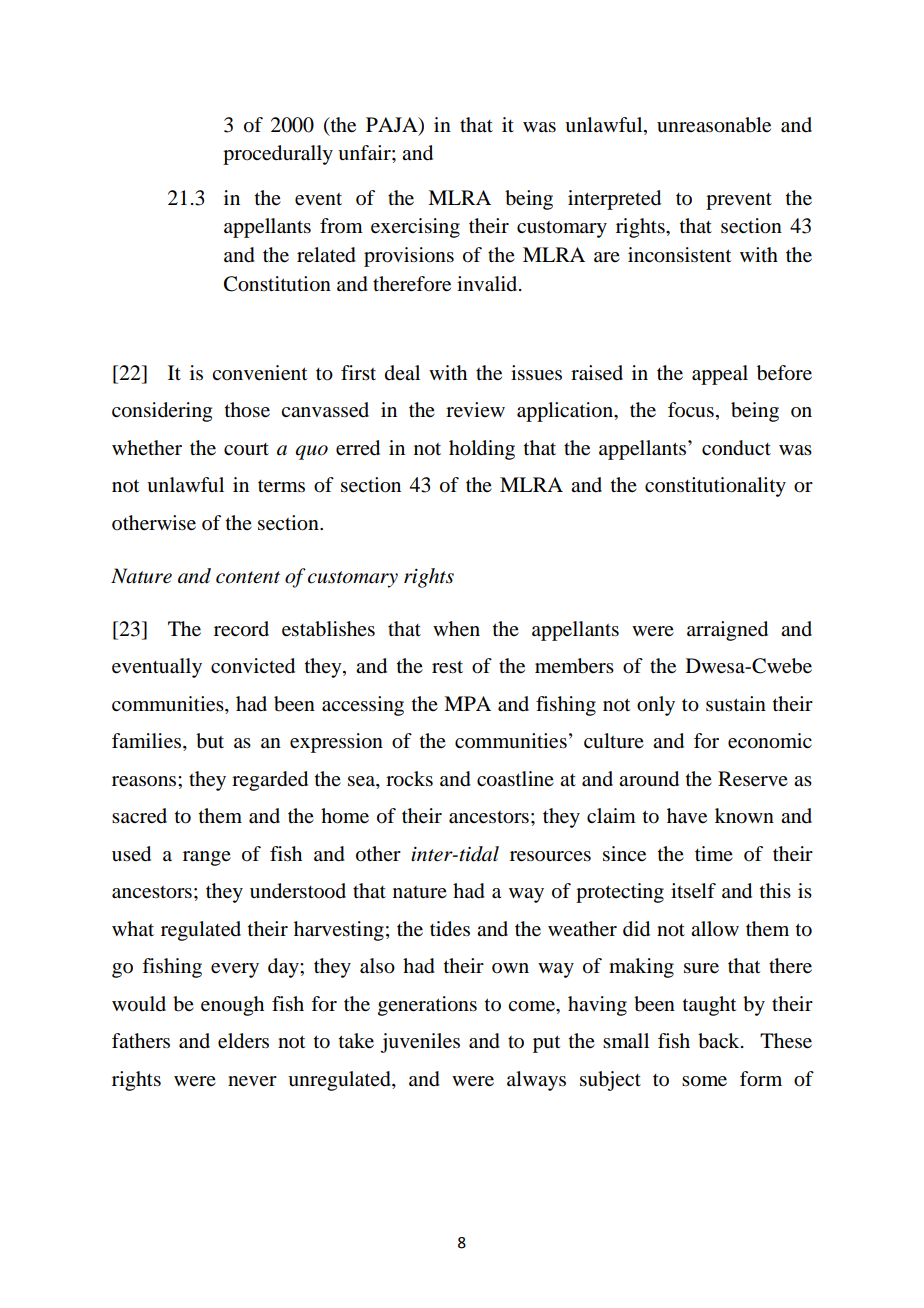  What do you see at coordinates (420, 1043) in the screenshot?
I see `juveniles` at bounding box center [420, 1043].
